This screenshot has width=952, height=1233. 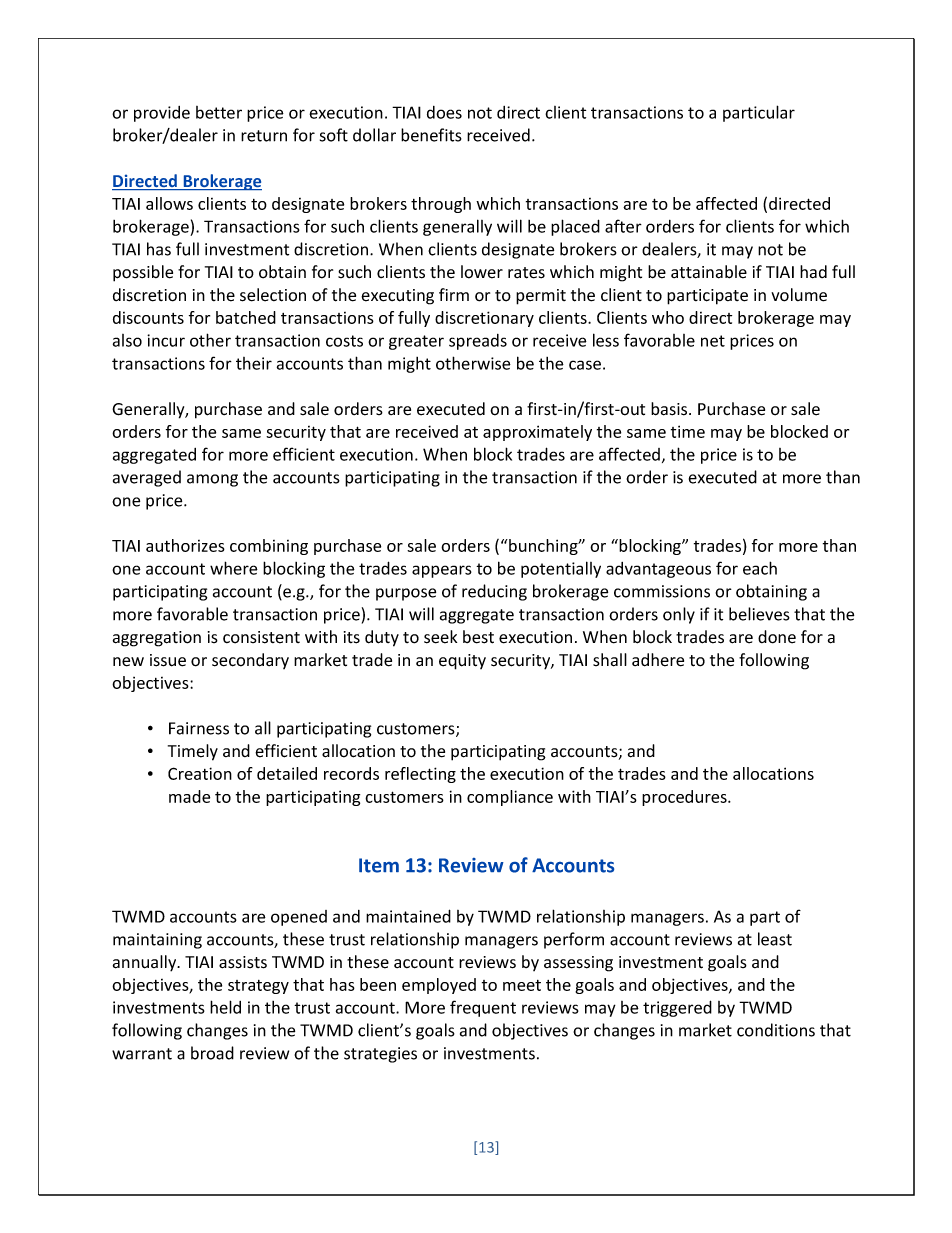 What do you see at coordinates (623, 226) in the screenshot?
I see `after` at bounding box center [623, 226].
